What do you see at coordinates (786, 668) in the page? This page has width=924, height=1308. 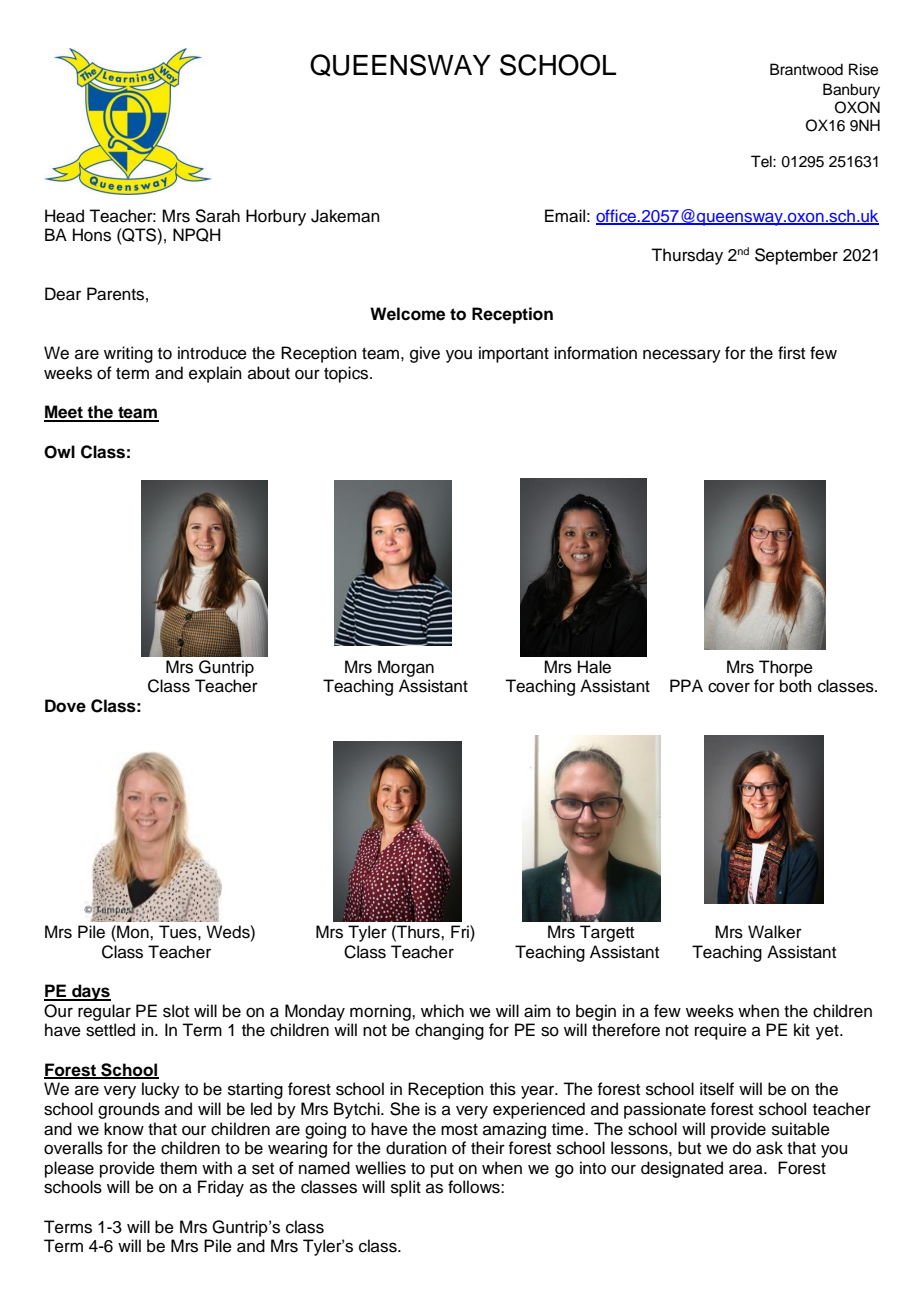 I see `Thorpe` at bounding box center [786, 668].
